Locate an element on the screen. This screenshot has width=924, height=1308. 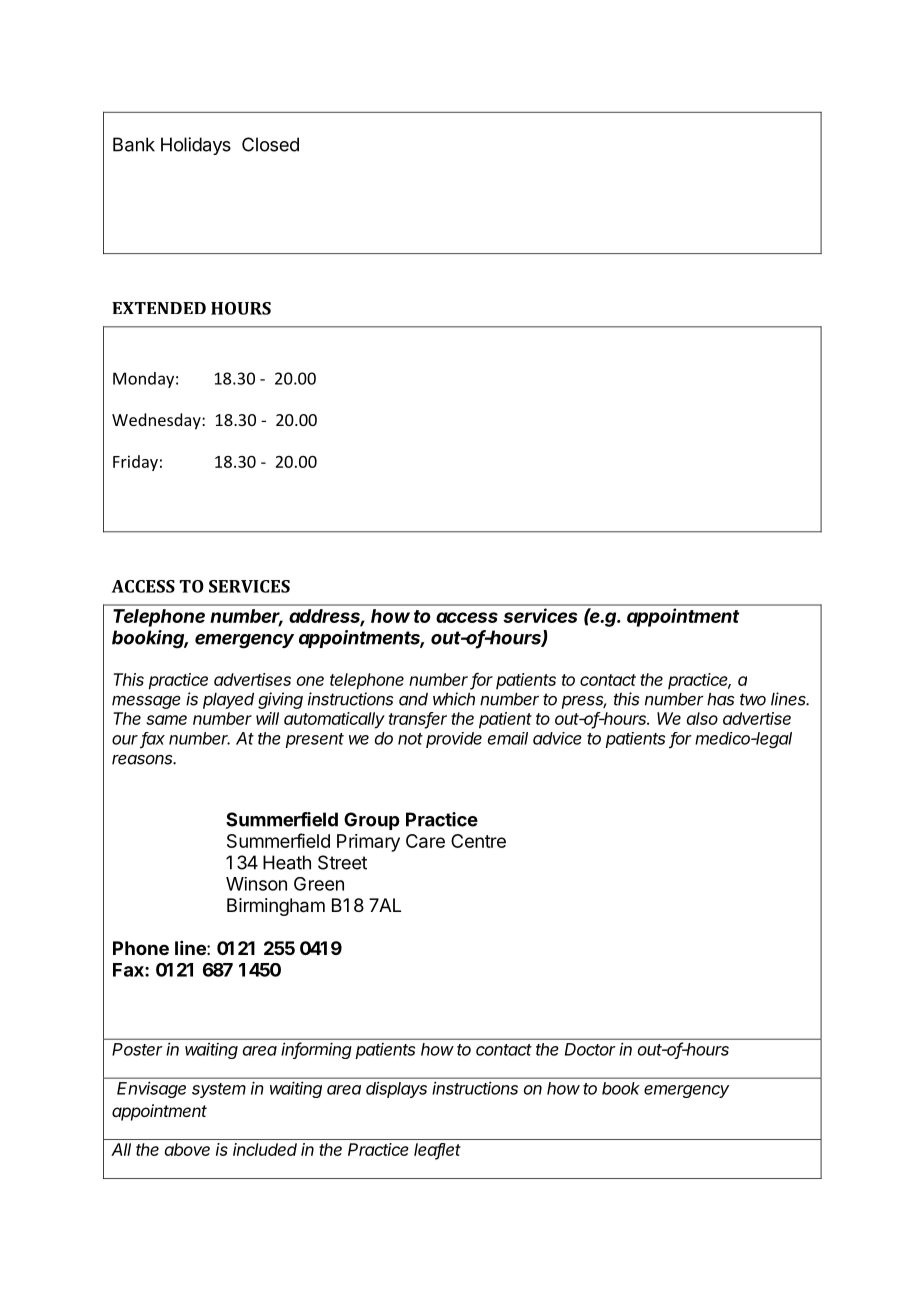
Wednesday is located at coordinates (157, 421).
